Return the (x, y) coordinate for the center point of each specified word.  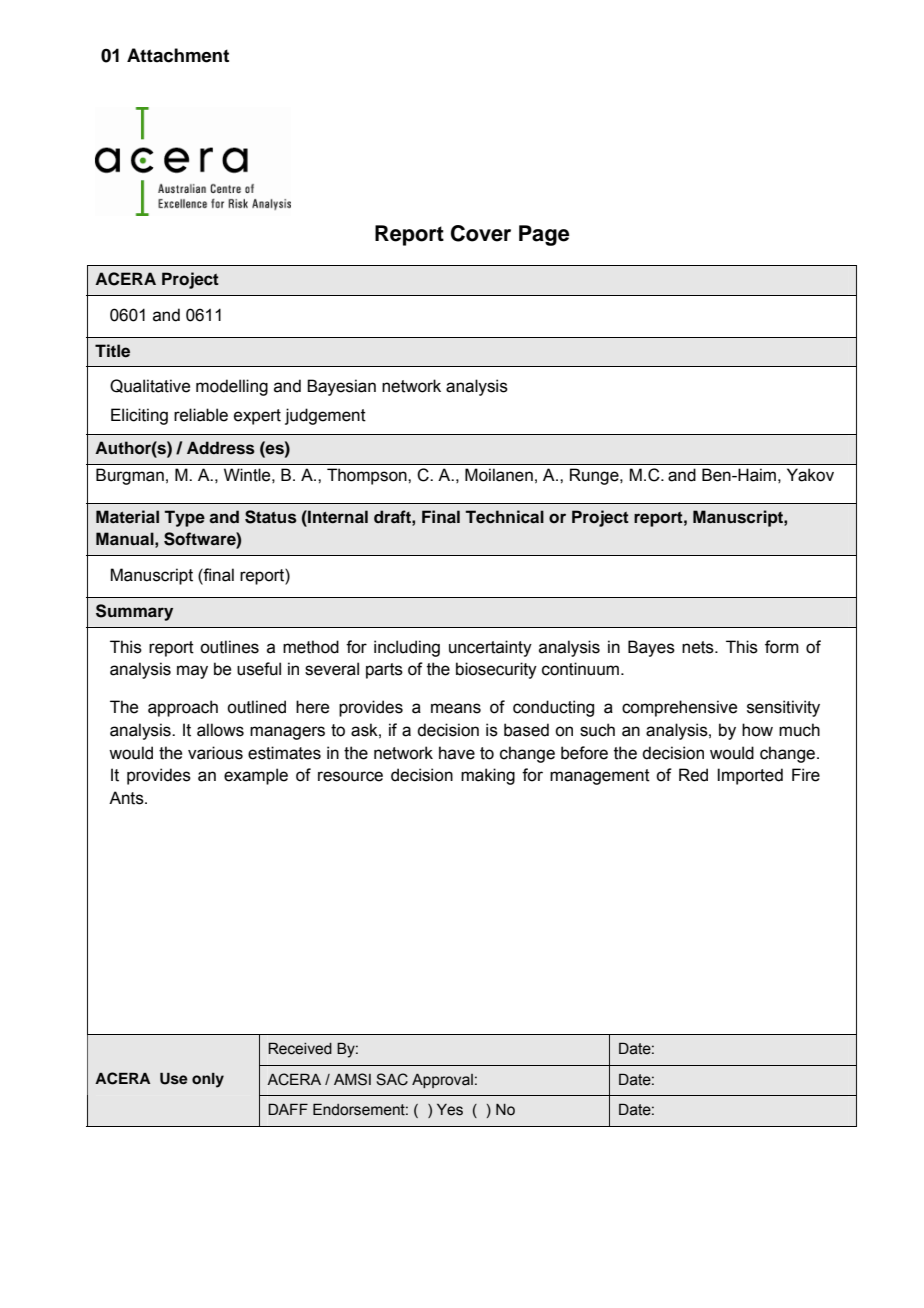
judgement (325, 416)
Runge (595, 476)
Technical (504, 517)
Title (112, 351)
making (488, 776)
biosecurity (496, 670)
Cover (481, 233)
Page (544, 235)
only (208, 1080)
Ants (127, 798)
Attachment (178, 55)
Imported (750, 776)
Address (221, 448)
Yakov (810, 475)
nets (699, 647)
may (192, 672)
